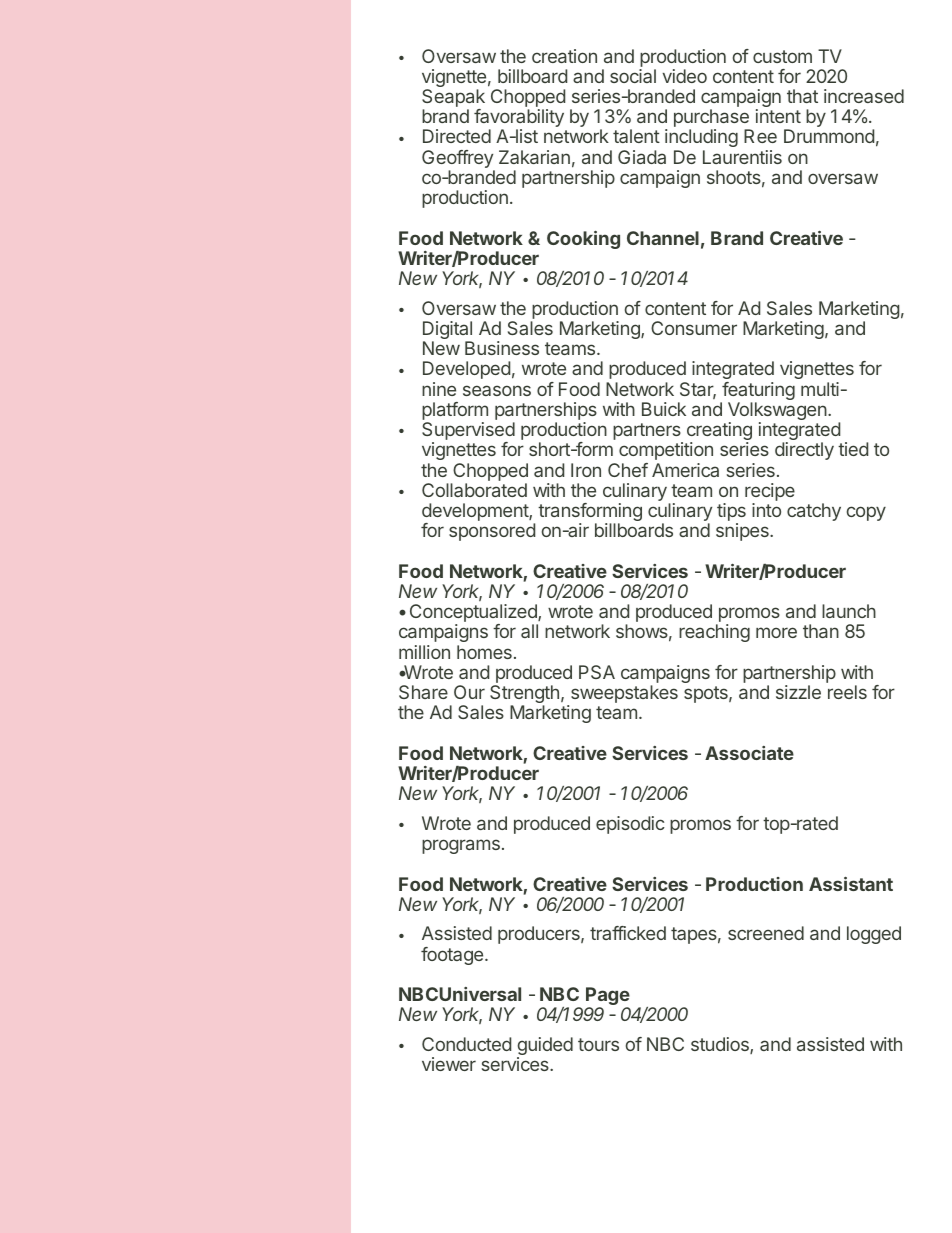 Image resolution: width=952 pixels, height=1233 pixels. What do you see at coordinates (524, 695) in the screenshot?
I see `Strength` at bounding box center [524, 695].
